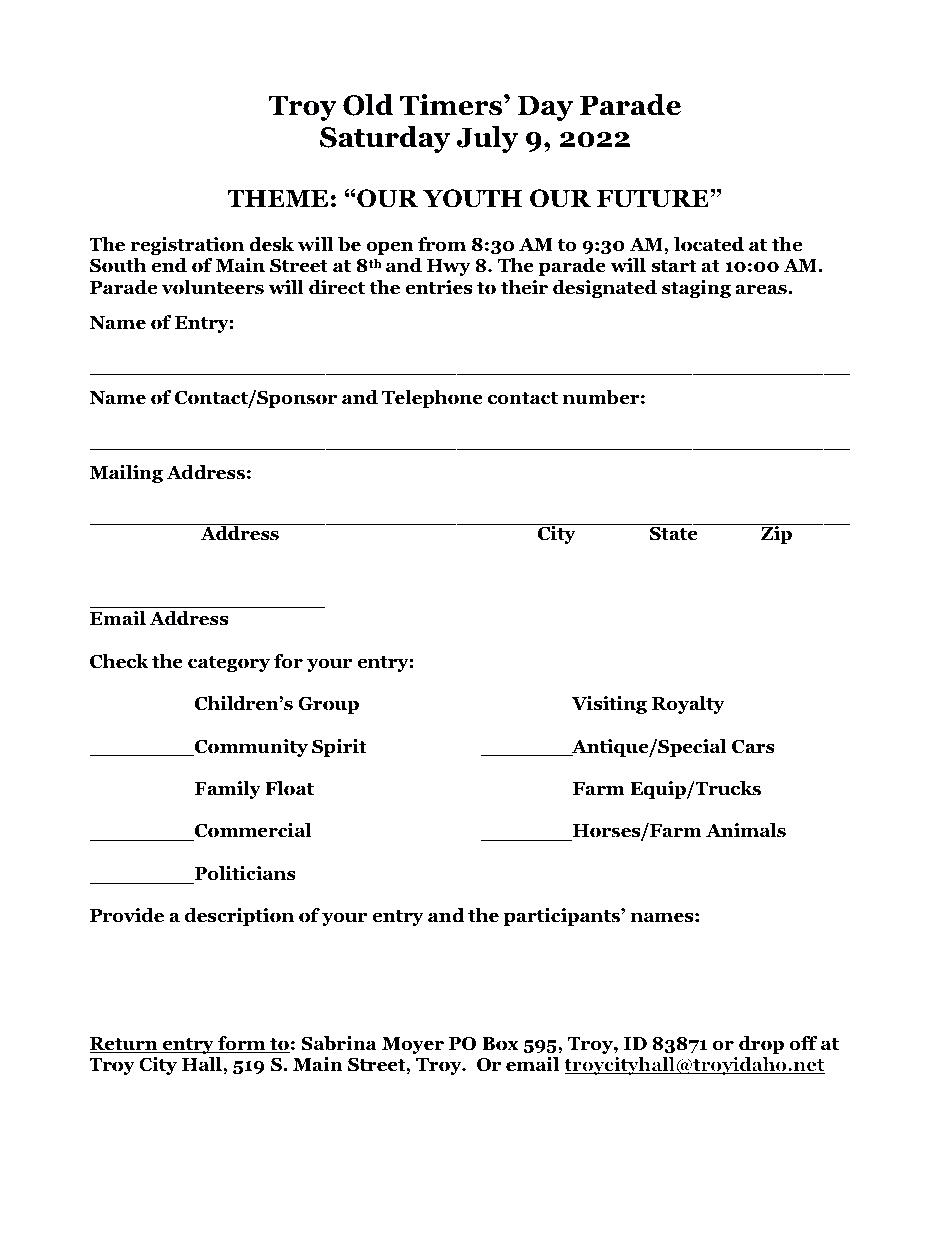 The height and width of the page is (1233, 952). Describe the element at coordinates (654, 199) in the page. I see `FUTURE` at that location.
